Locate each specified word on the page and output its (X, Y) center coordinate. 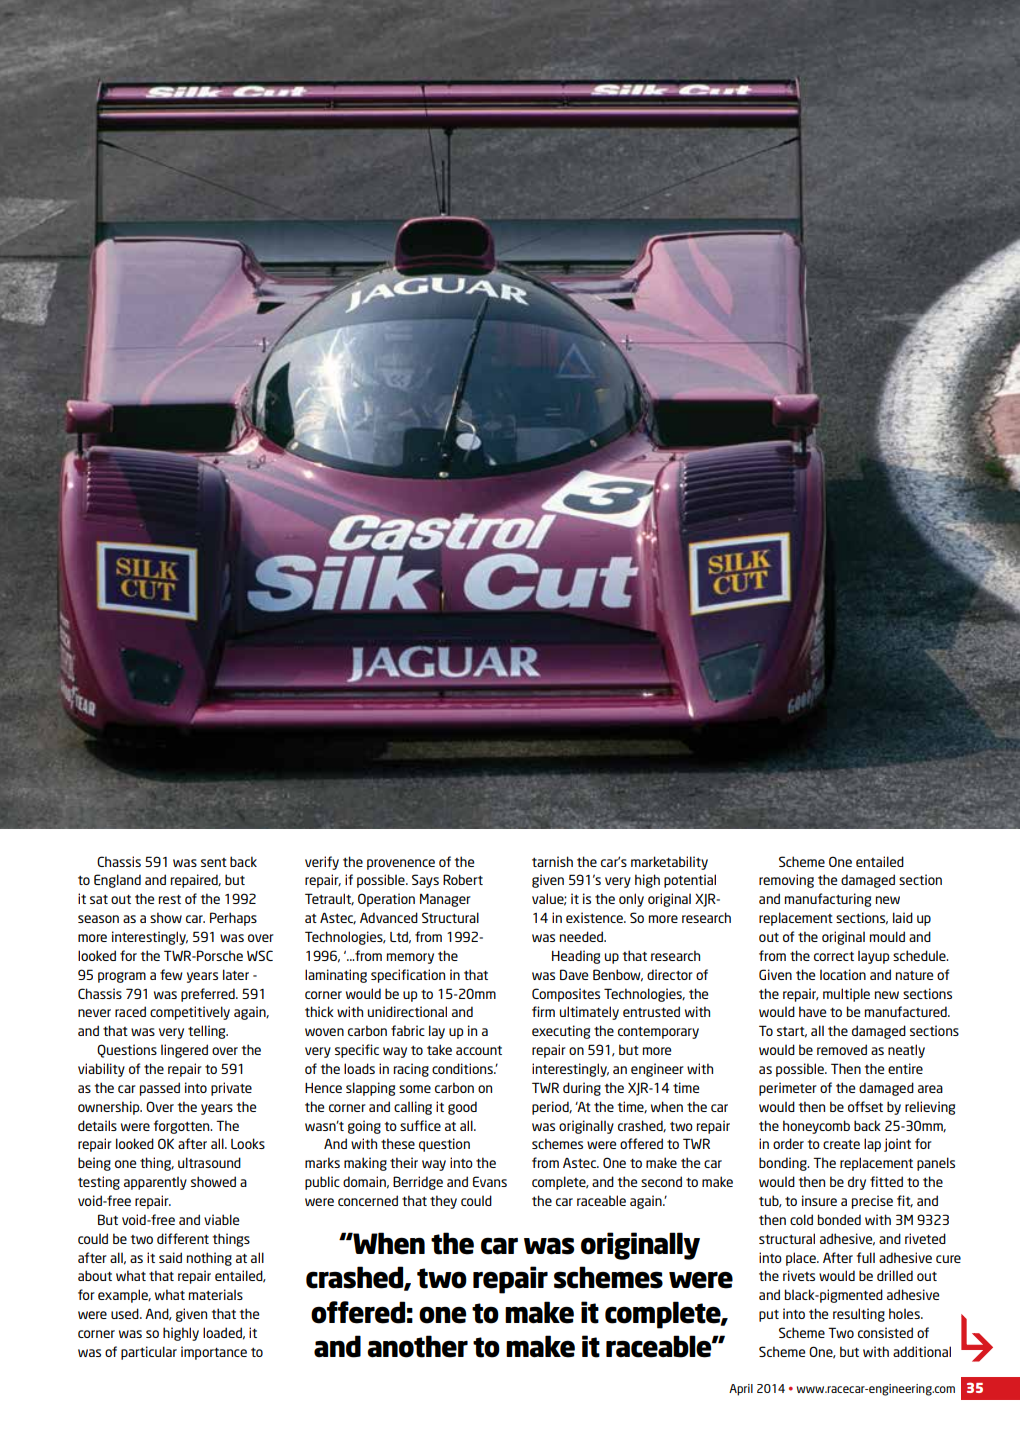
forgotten (182, 1127)
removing (786, 881)
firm (543, 1011)
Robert (463, 879)
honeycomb (816, 1127)
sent (214, 862)
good (462, 1108)
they (443, 1202)
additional (922, 1351)
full (865, 1257)
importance (214, 1353)
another (417, 1346)
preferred (209, 995)
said (170, 1257)
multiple (846, 995)
